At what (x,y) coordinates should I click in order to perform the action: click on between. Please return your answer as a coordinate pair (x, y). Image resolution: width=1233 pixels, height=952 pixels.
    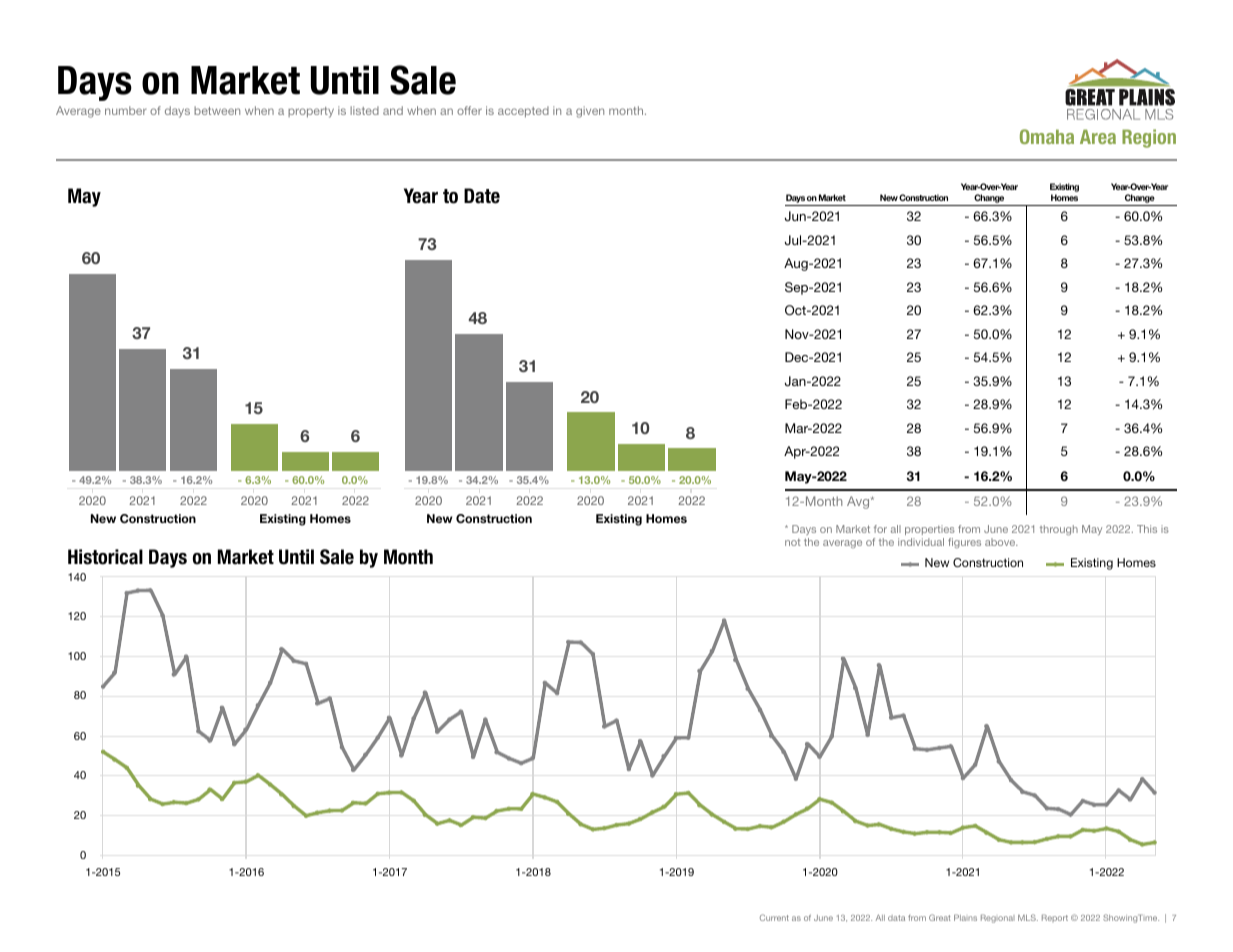
    Looking at the image, I should click on (217, 110).
